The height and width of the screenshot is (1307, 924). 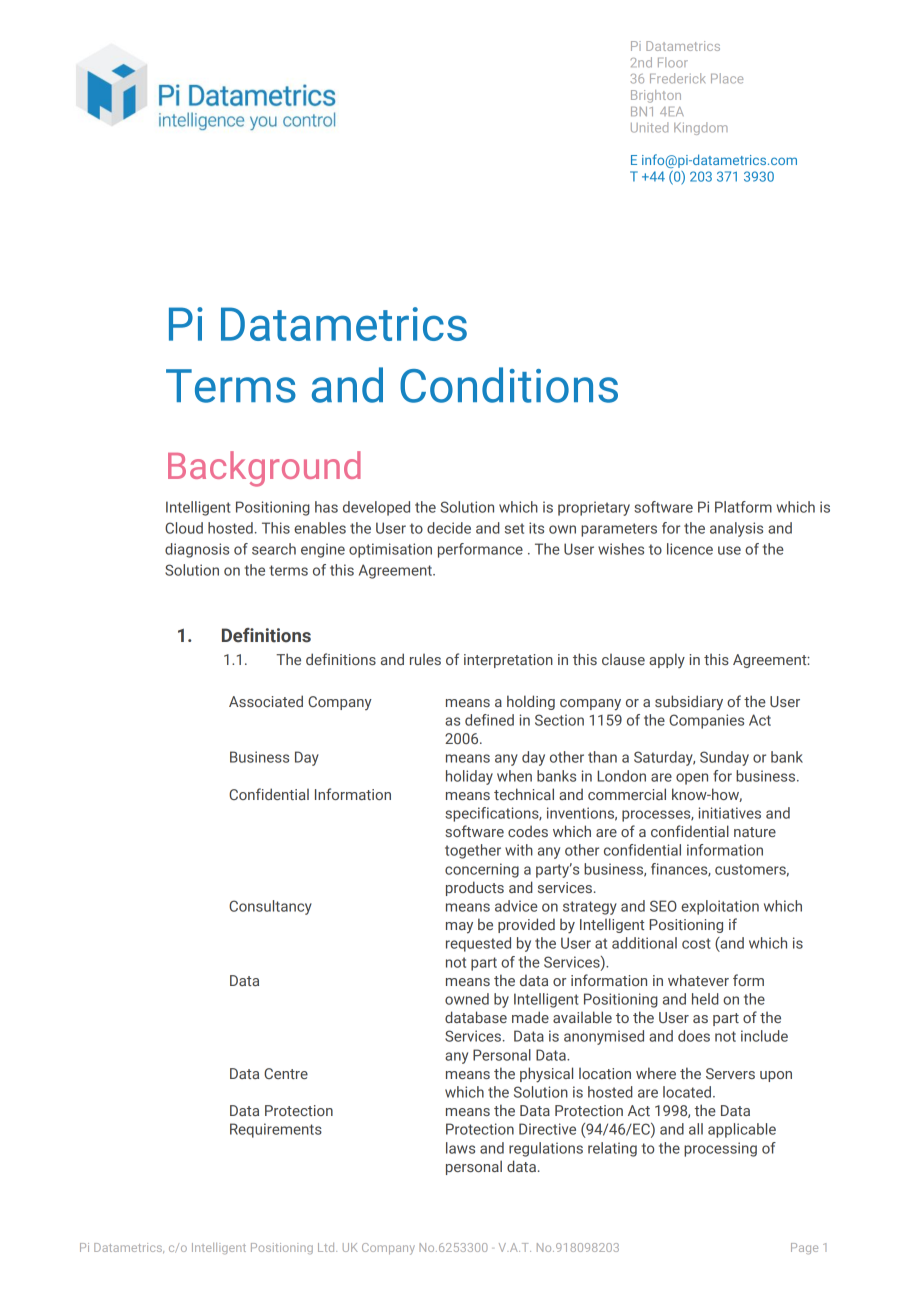 What do you see at coordinates (649, 127) in the screenshot?
I see `United` at bounding box center [649, 127].
